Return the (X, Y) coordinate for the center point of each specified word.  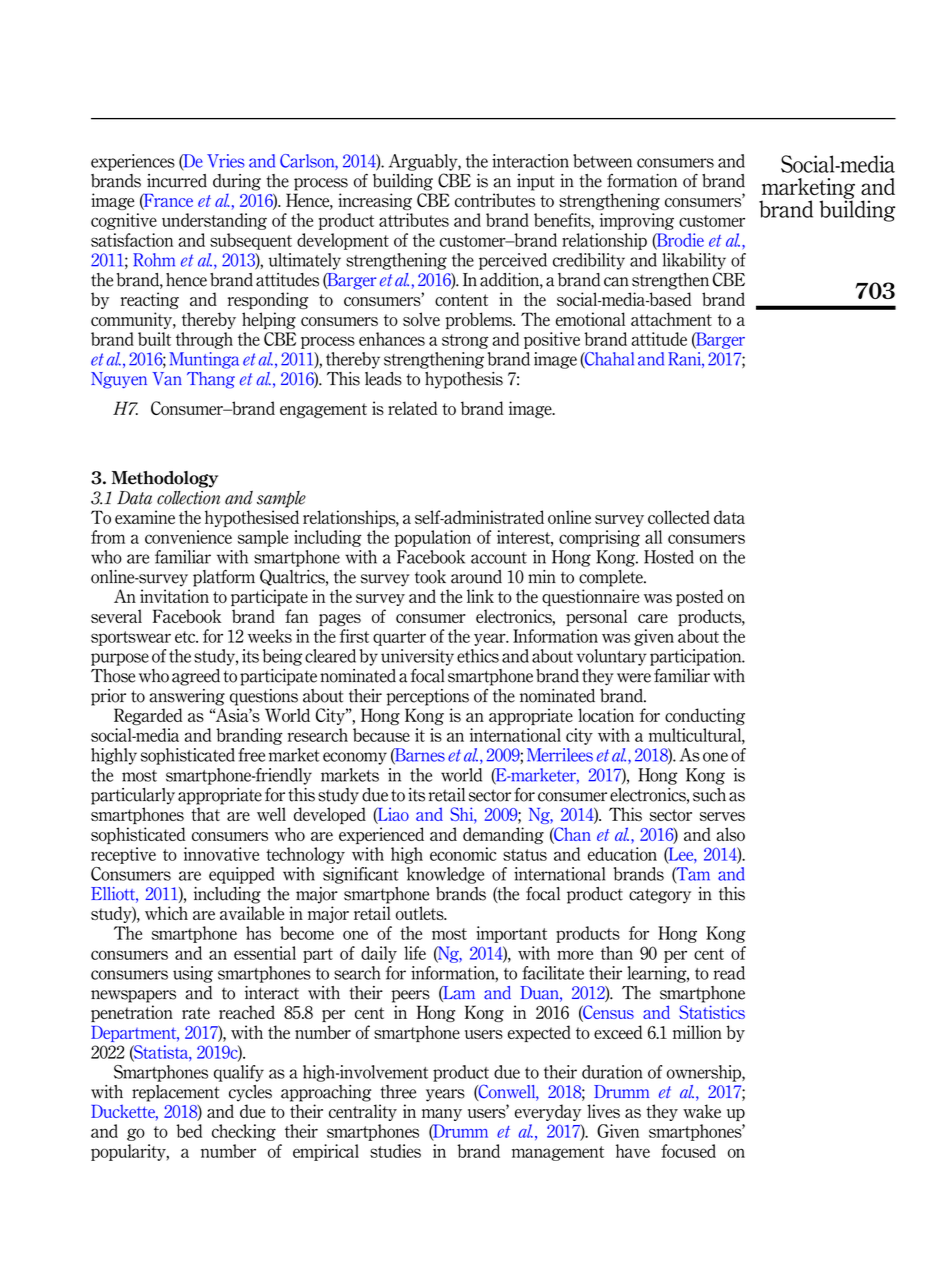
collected (679, 517)
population (433, 538)
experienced (381, 835)
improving (637, 221)
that (205, 814)
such (709, 795)
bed (189, 1131)
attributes (414, 220)
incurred (177, 181)
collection (188, 498)
